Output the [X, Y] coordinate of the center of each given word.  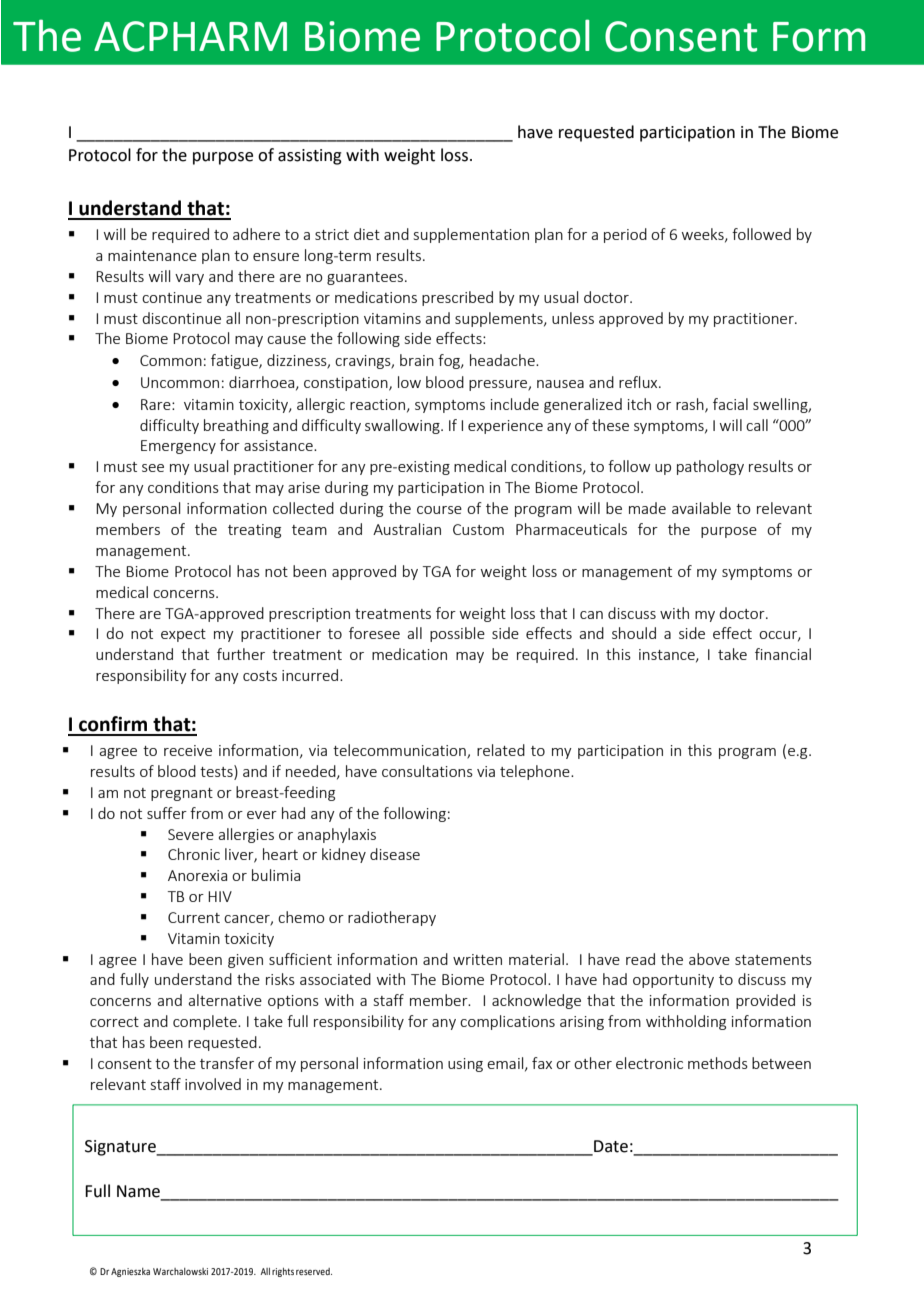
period [625, 235]
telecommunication [400, 751]
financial [783, 654]
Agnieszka [130, 1272]
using [465, 1065]
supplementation [471, 235]
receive [188, 750]
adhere [256, 234]
